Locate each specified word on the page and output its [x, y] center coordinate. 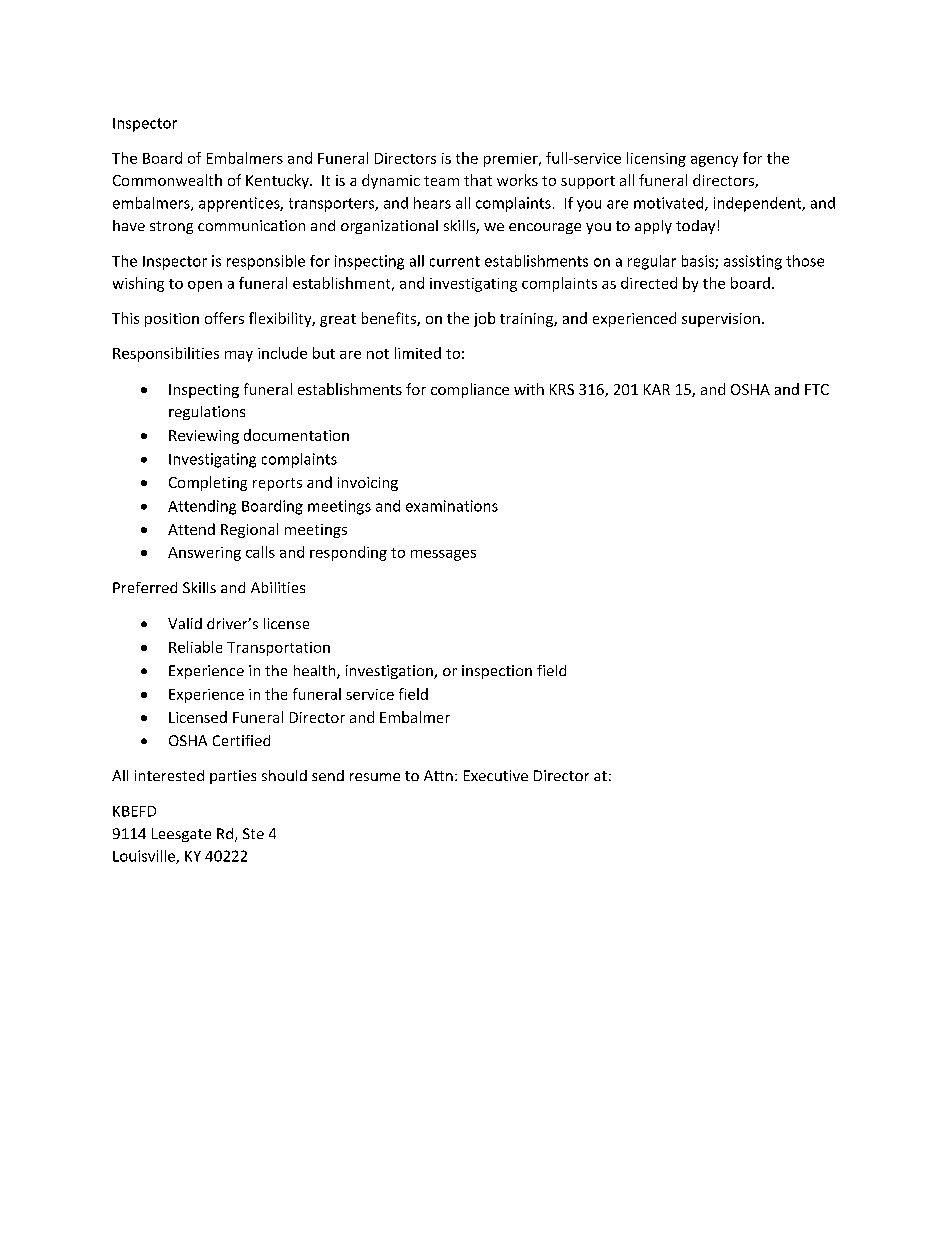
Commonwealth [167, 180]
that [478, 180]
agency [714, 161]
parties [233, 777]
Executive [496, 775]
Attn [438, 775]
